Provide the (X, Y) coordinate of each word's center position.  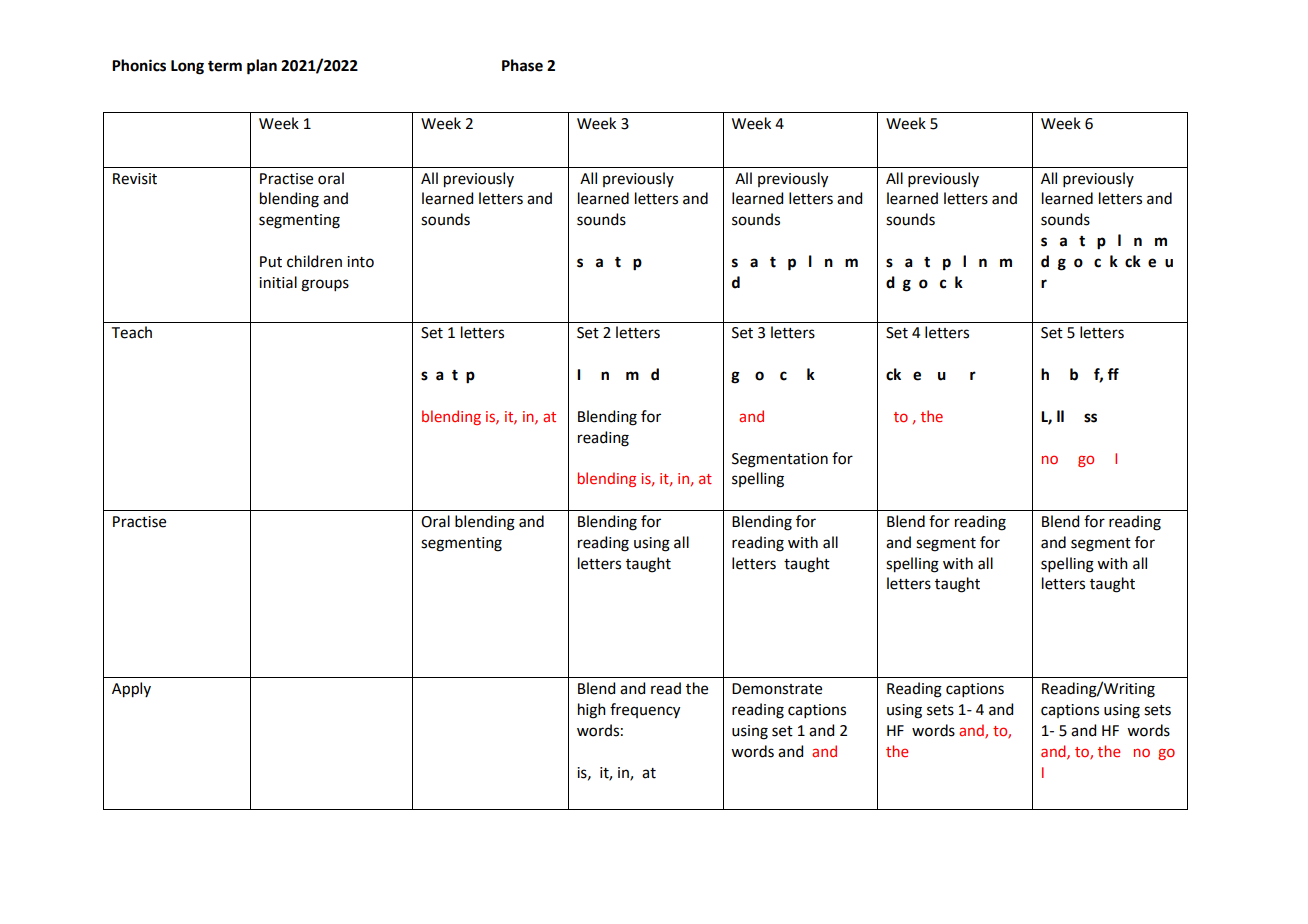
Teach (132, 332)
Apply (131, 690)
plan (262, 67)
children (314, 261)
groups (325, 285)
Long (187, 67)
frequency (645, 711)
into (360, 262)
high (592, 711)
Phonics (139, 65)
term (225, 66)
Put (271, 262)
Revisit (135, 179)
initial (278, 282)
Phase (522, 65)
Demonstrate (777, 689)
